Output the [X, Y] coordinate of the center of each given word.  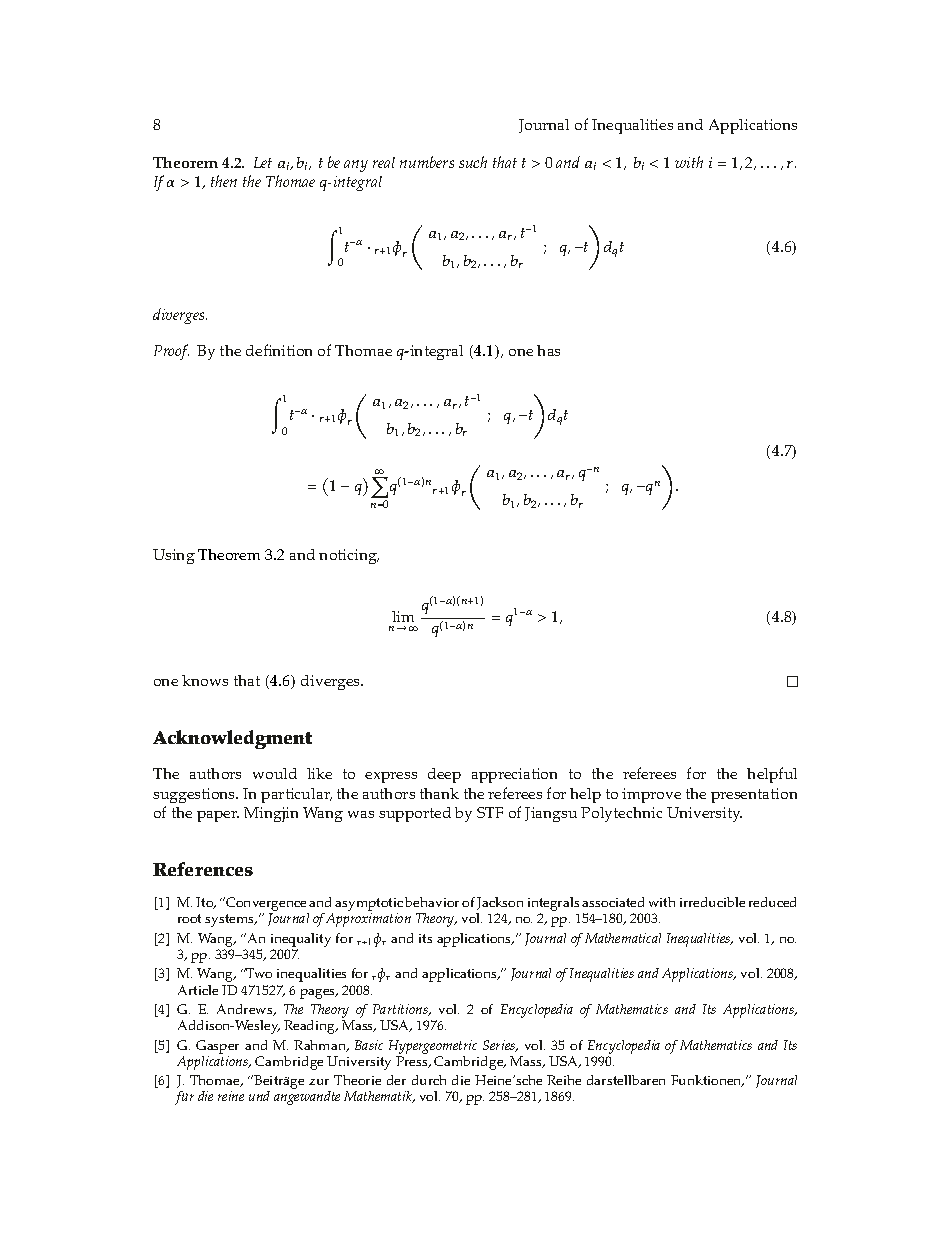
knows [205, 680]
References [203, 869]
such [473, 162]
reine [231, 1096]
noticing [349, 556]
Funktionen [707, 1081]
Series [500, 1046]
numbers [427, 162]
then [224, 181]
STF [490, 812]
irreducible [712, 902]
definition [279, 350]
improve [651, 795]
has [548, 350]
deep [444, 775]
